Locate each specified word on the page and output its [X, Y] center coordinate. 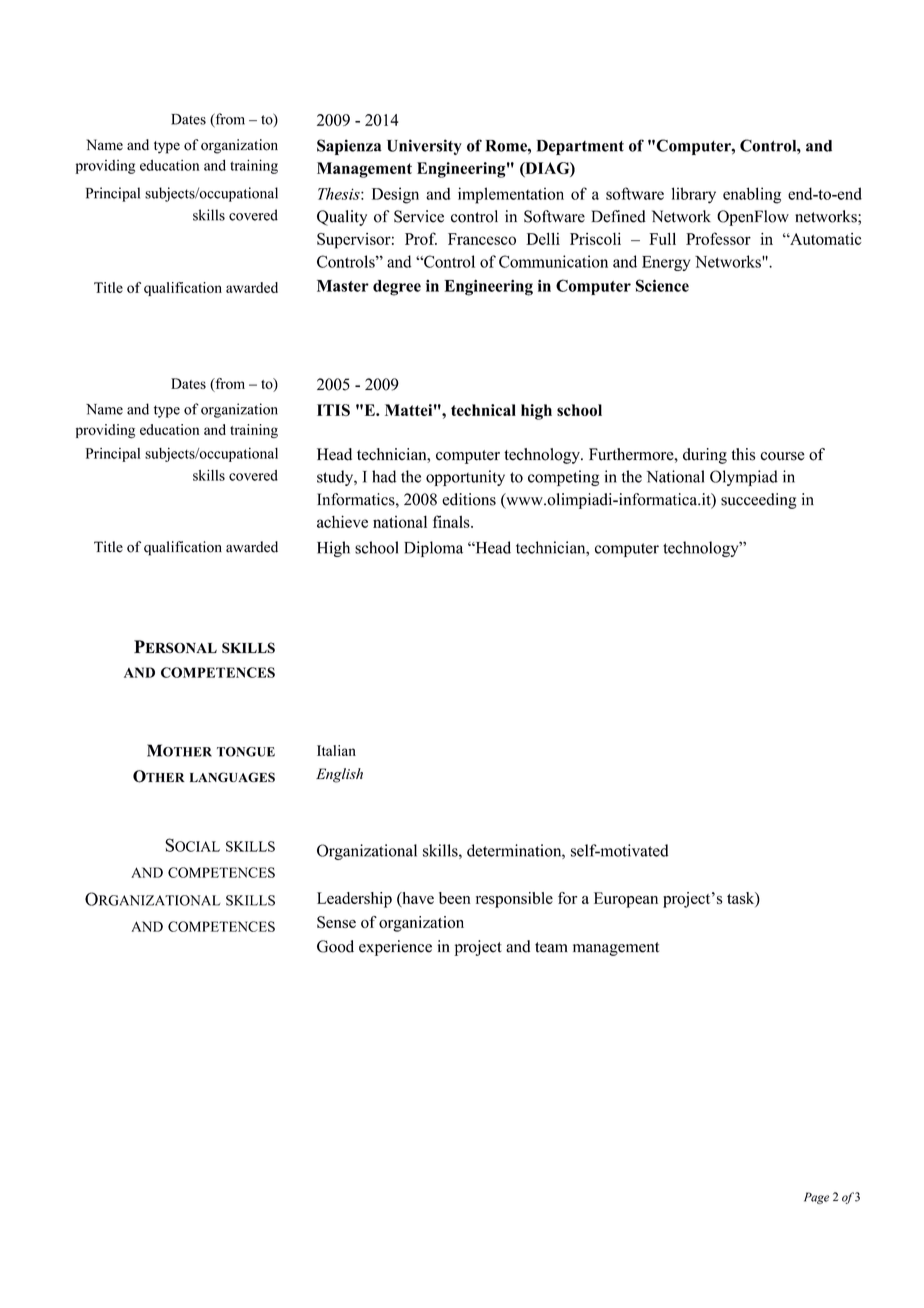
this [743, 454]
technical [483, 410]
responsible [514, 900]
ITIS [333, 410]
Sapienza [349, 147]
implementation [511, 195]
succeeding [758, 501]
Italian [336, 750]
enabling [752, 195]
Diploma [433, 549]
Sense [336, 922]
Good [335, 946]
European [626, 900]
